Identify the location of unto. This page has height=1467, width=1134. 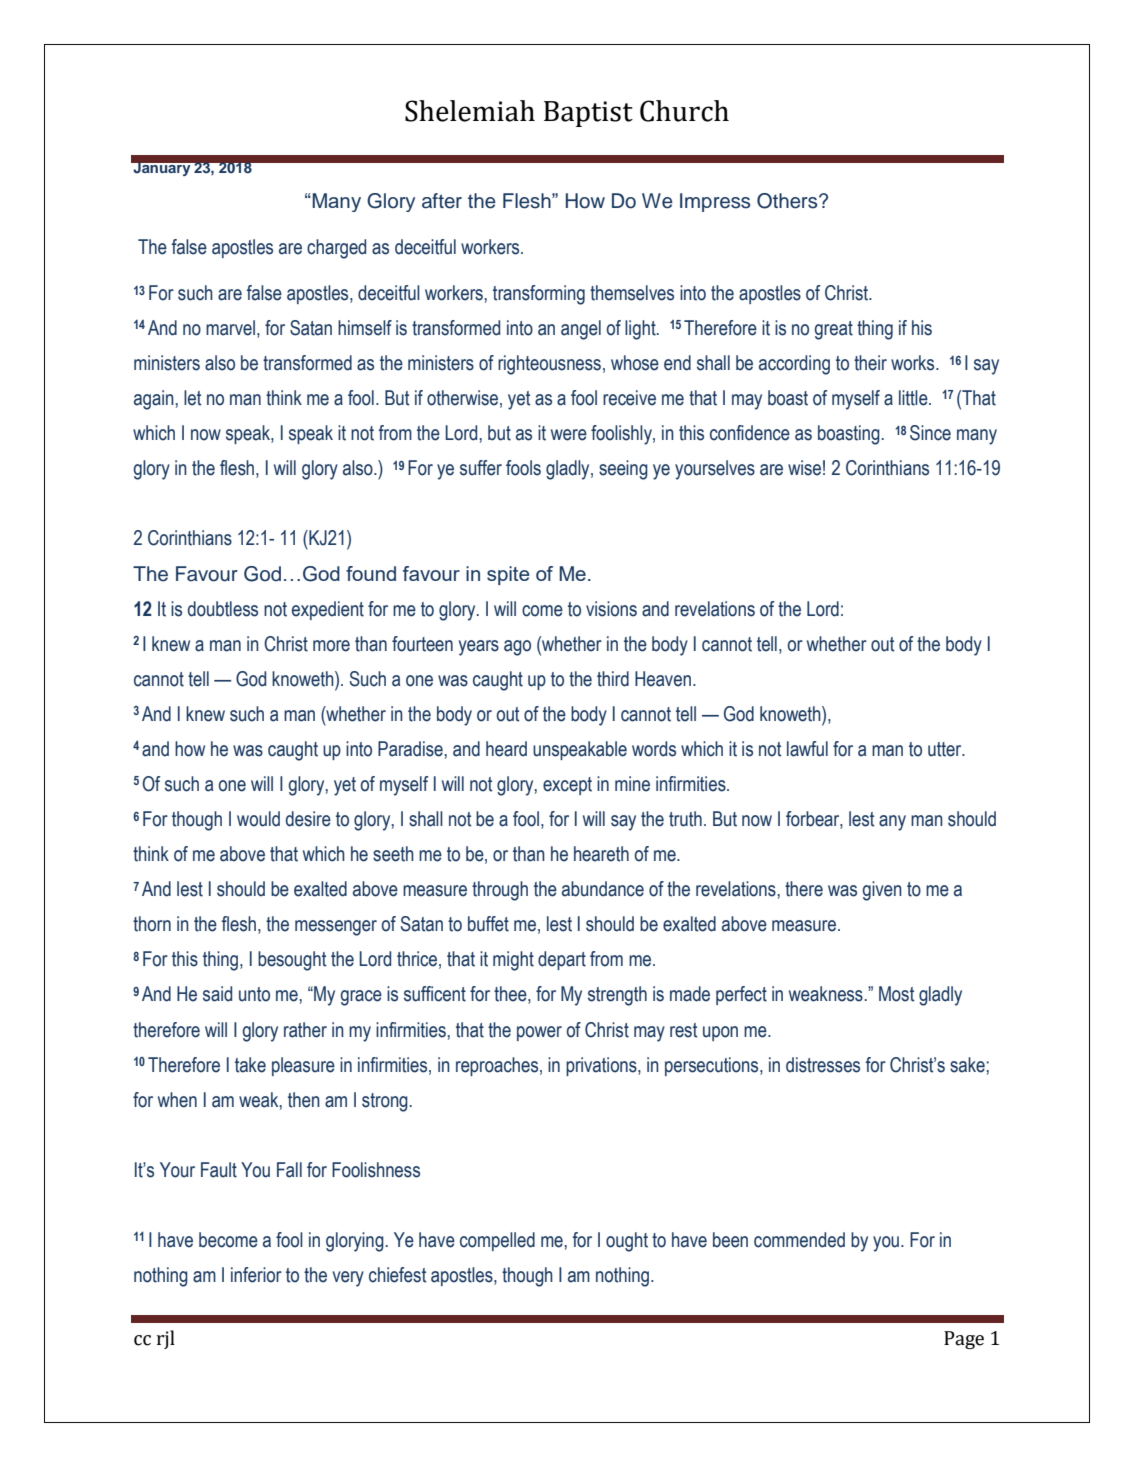
(254, 994).
